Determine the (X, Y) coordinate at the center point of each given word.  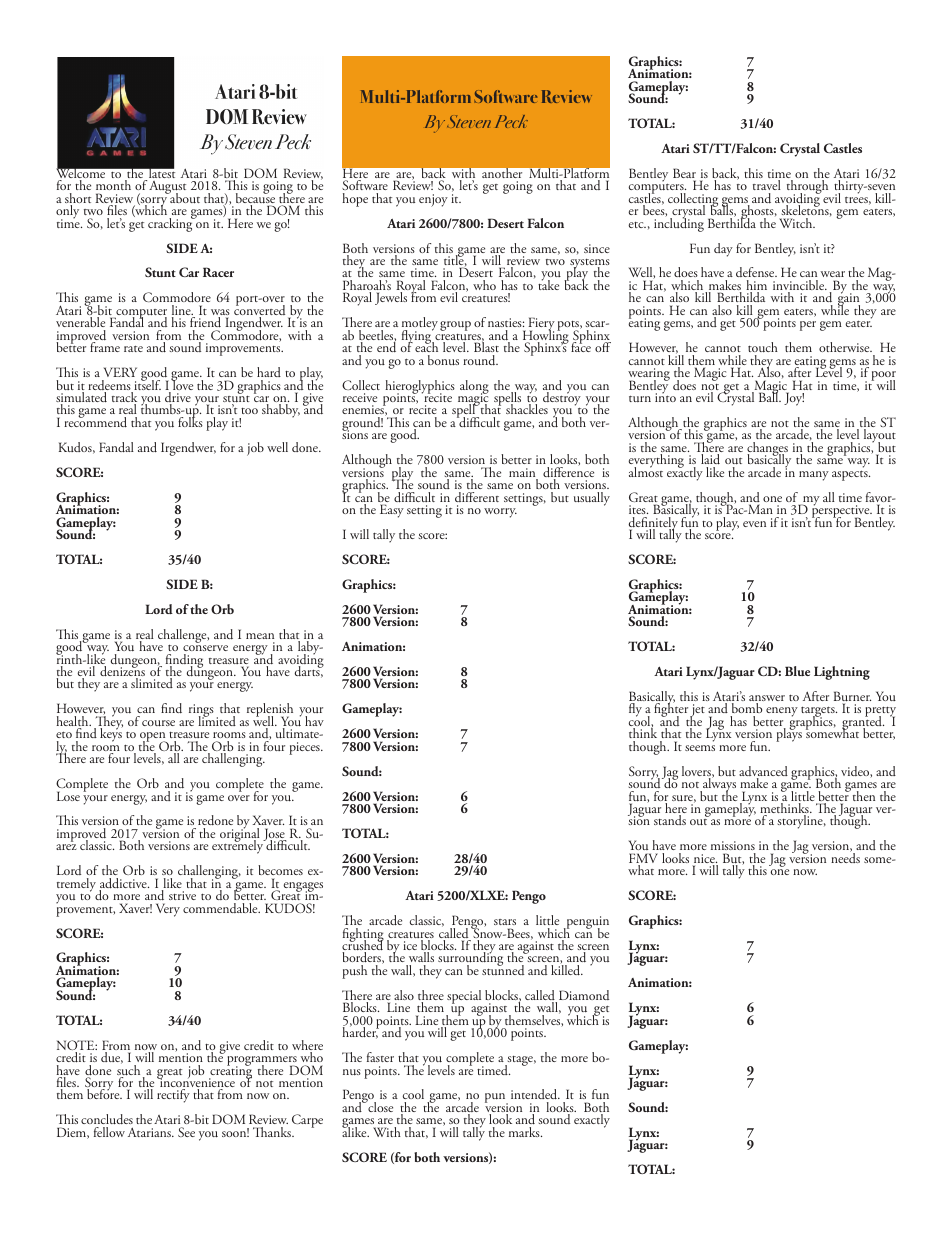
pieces (305, 748)
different (477, 497)
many (814, 476)
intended (535, 1096)
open (154, 738)
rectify (173, 1096)
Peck (511, 121)
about (184, 197)
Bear (684, 174)
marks (525, 1132)
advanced (763, 772)
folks (190, 421)
